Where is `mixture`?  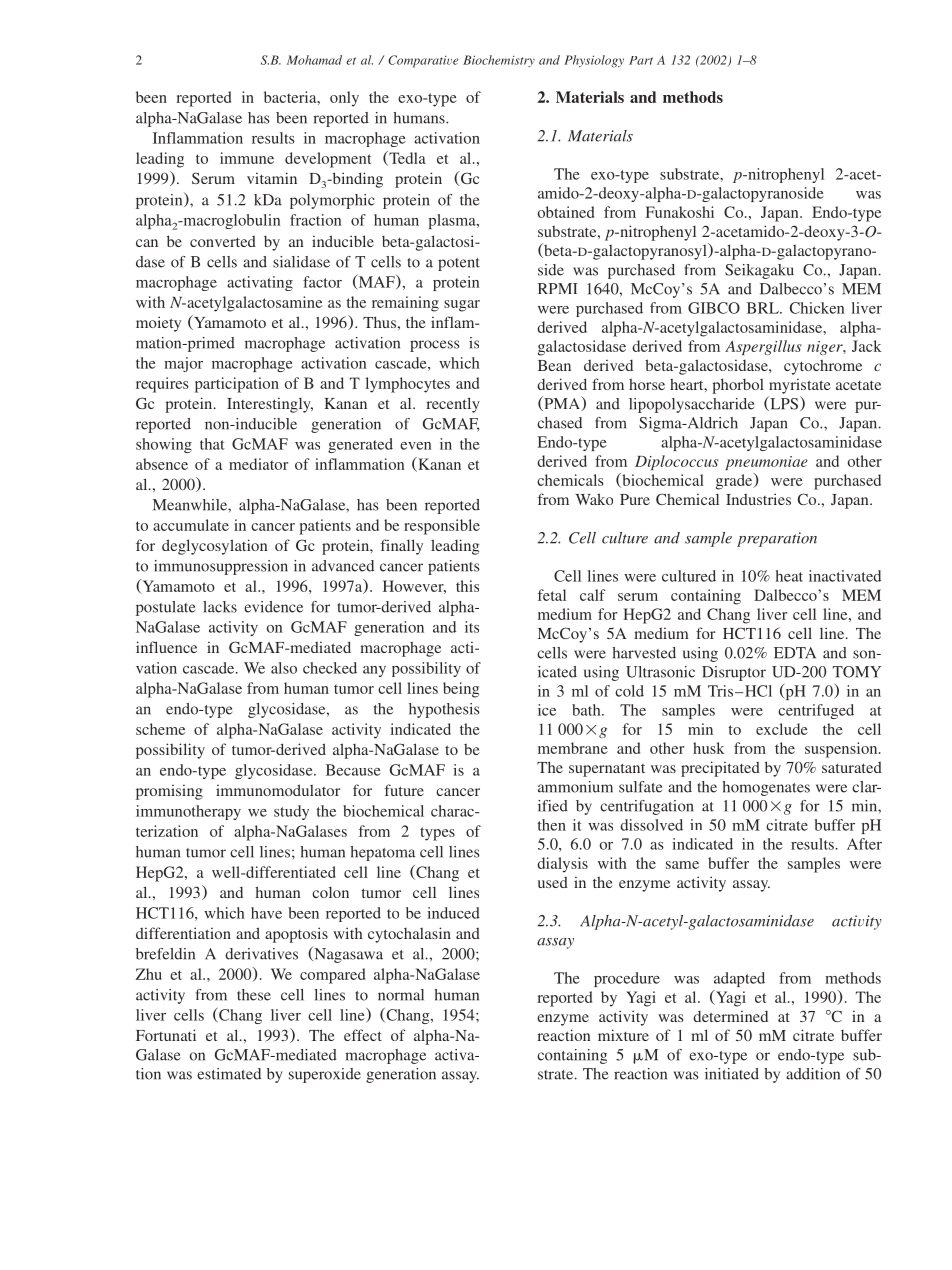
mixture is located at coordinates (623, 1035).
